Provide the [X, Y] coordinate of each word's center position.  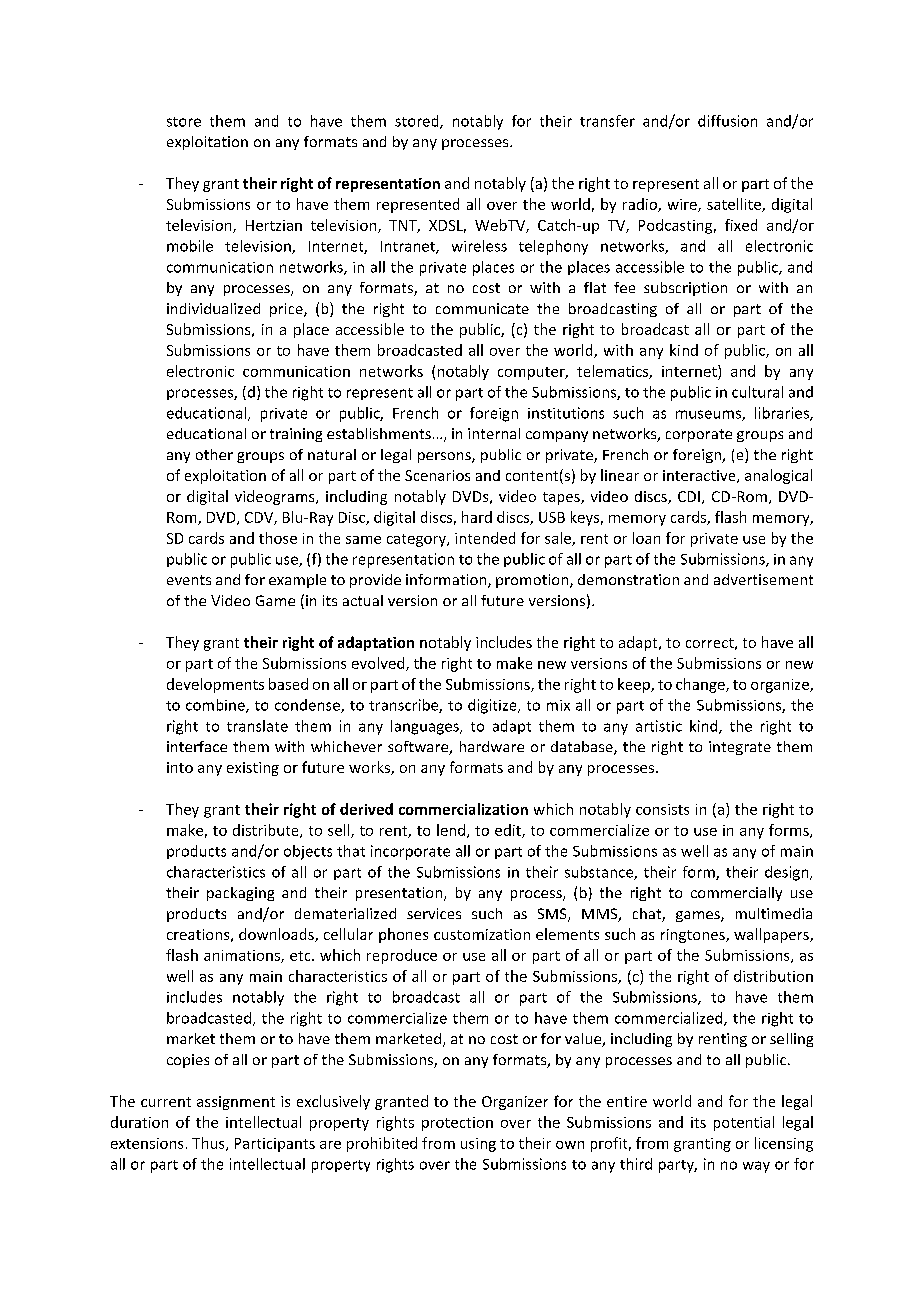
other [214, 454]
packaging [240, 894]
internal [494, 433]
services [434, 913]
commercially [736, 894]
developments [215, 685]
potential [744, 1123]
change [701, 685]
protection [457, 1124]
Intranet [409, 247]
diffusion [727, 121]
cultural [757, 392]
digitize [493, 706]
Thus [209, 1144]
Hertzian [274, 225]
